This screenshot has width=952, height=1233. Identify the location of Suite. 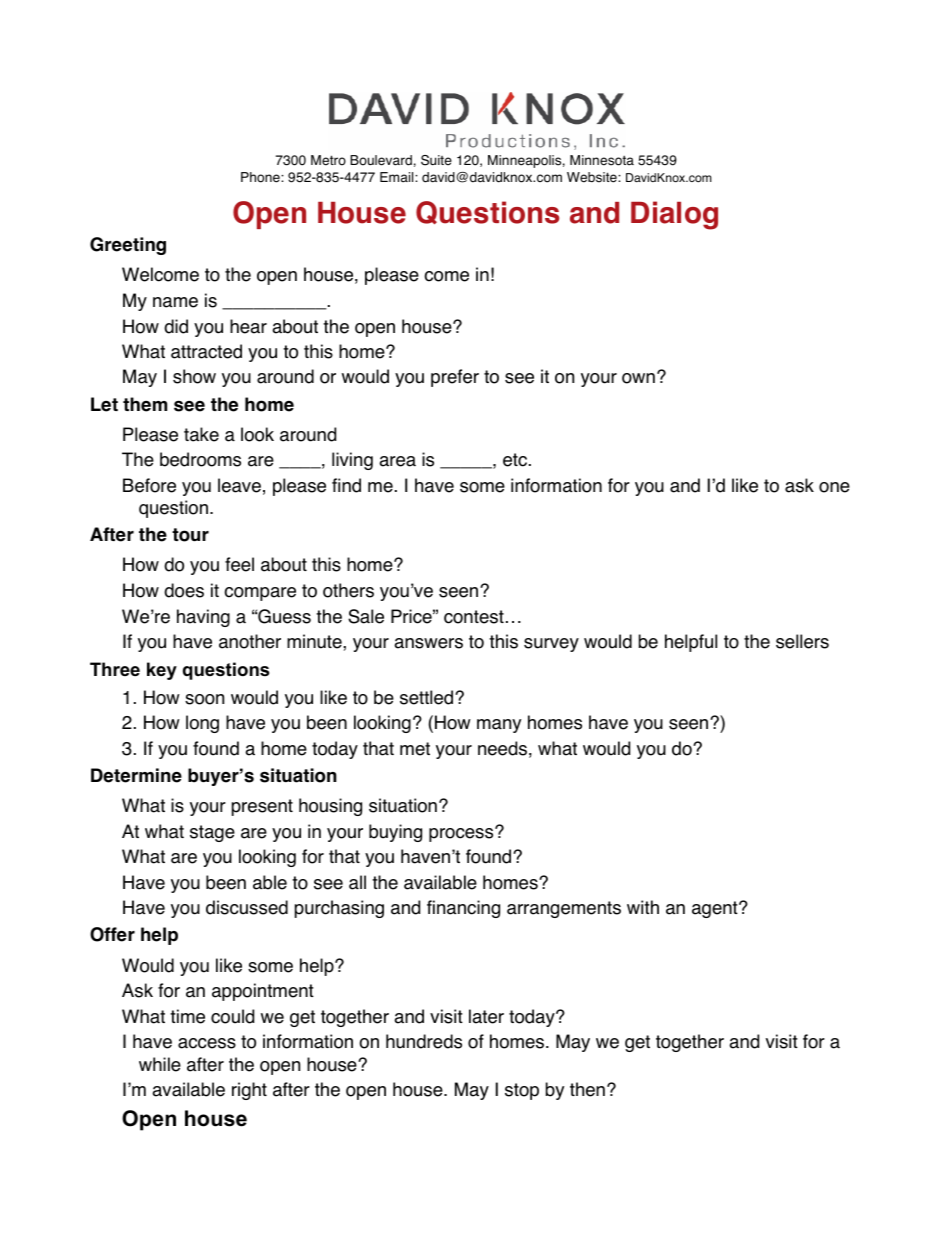
(436, 160).
